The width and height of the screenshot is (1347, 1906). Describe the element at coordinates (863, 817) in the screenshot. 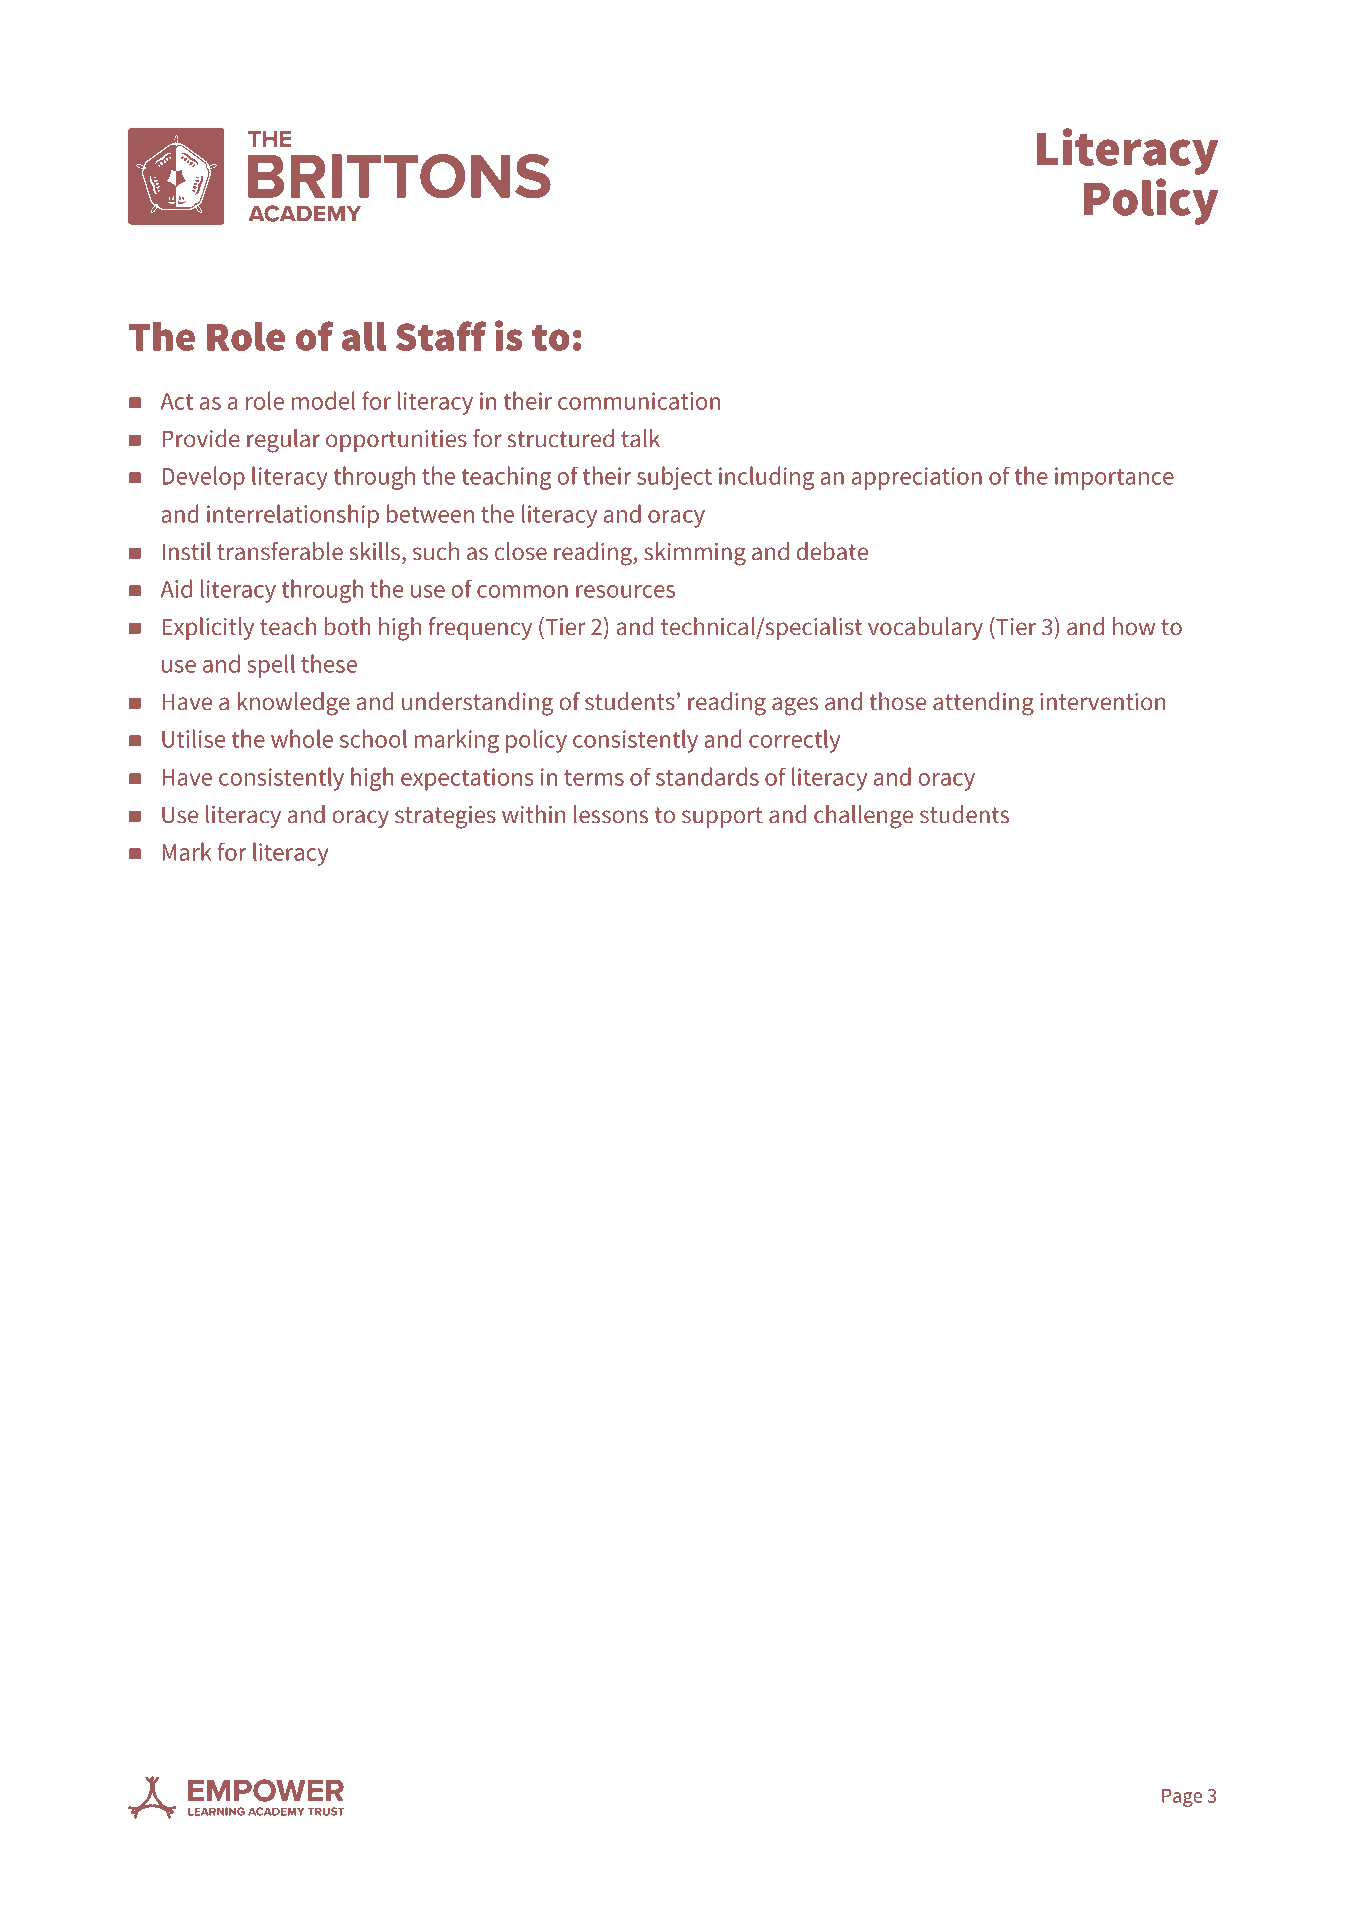

I see `challenge` at that location.
